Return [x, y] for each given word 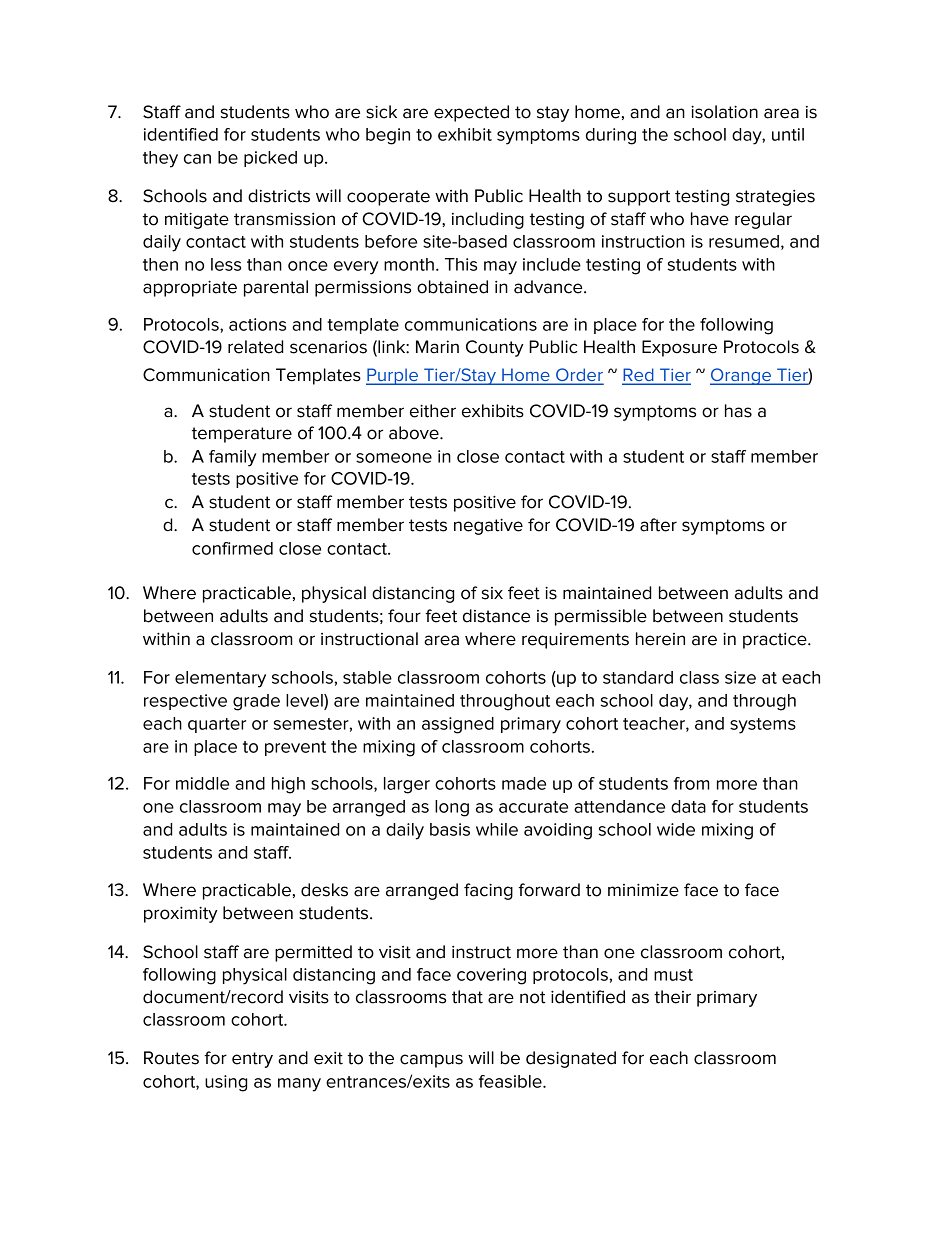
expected [471, 113]
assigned [458, 725]
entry [252, 1060]
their [672, 997]
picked [270, 159]
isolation [724, 112]
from [692, 783]
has [738, 411]
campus [431, 1061]
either [433, 411]
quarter [217, 725]
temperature [242, 435]
